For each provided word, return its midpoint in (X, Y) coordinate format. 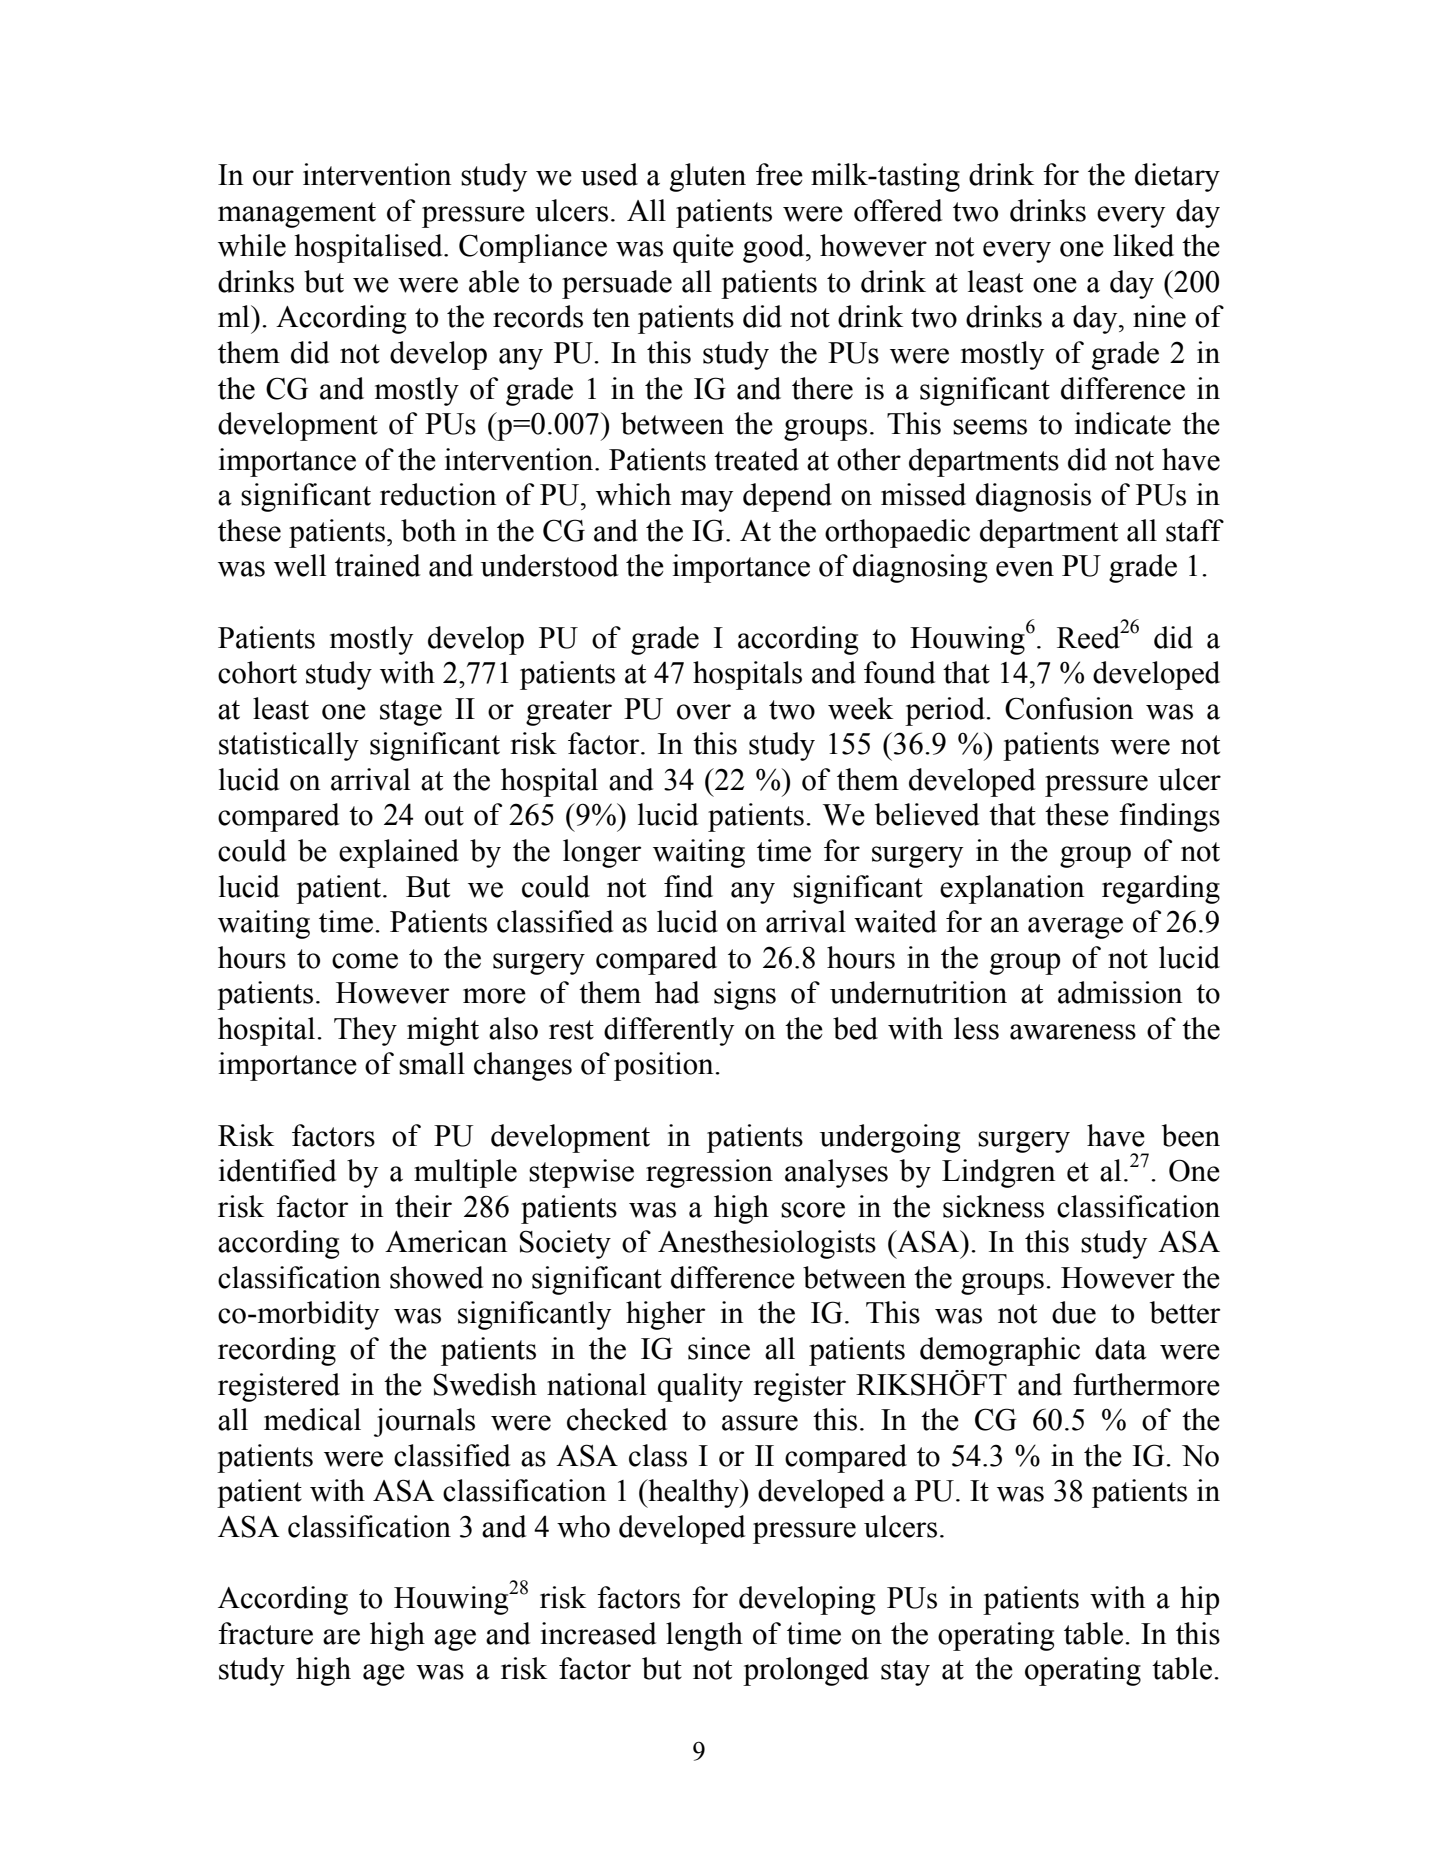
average (1075, 928)
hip (1200, 1600)
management (297, 215)
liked (1143, 245)
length (704, 1636)
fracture (265, 1633)
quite (703, 248)
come (365, 961)
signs (745, 995)
